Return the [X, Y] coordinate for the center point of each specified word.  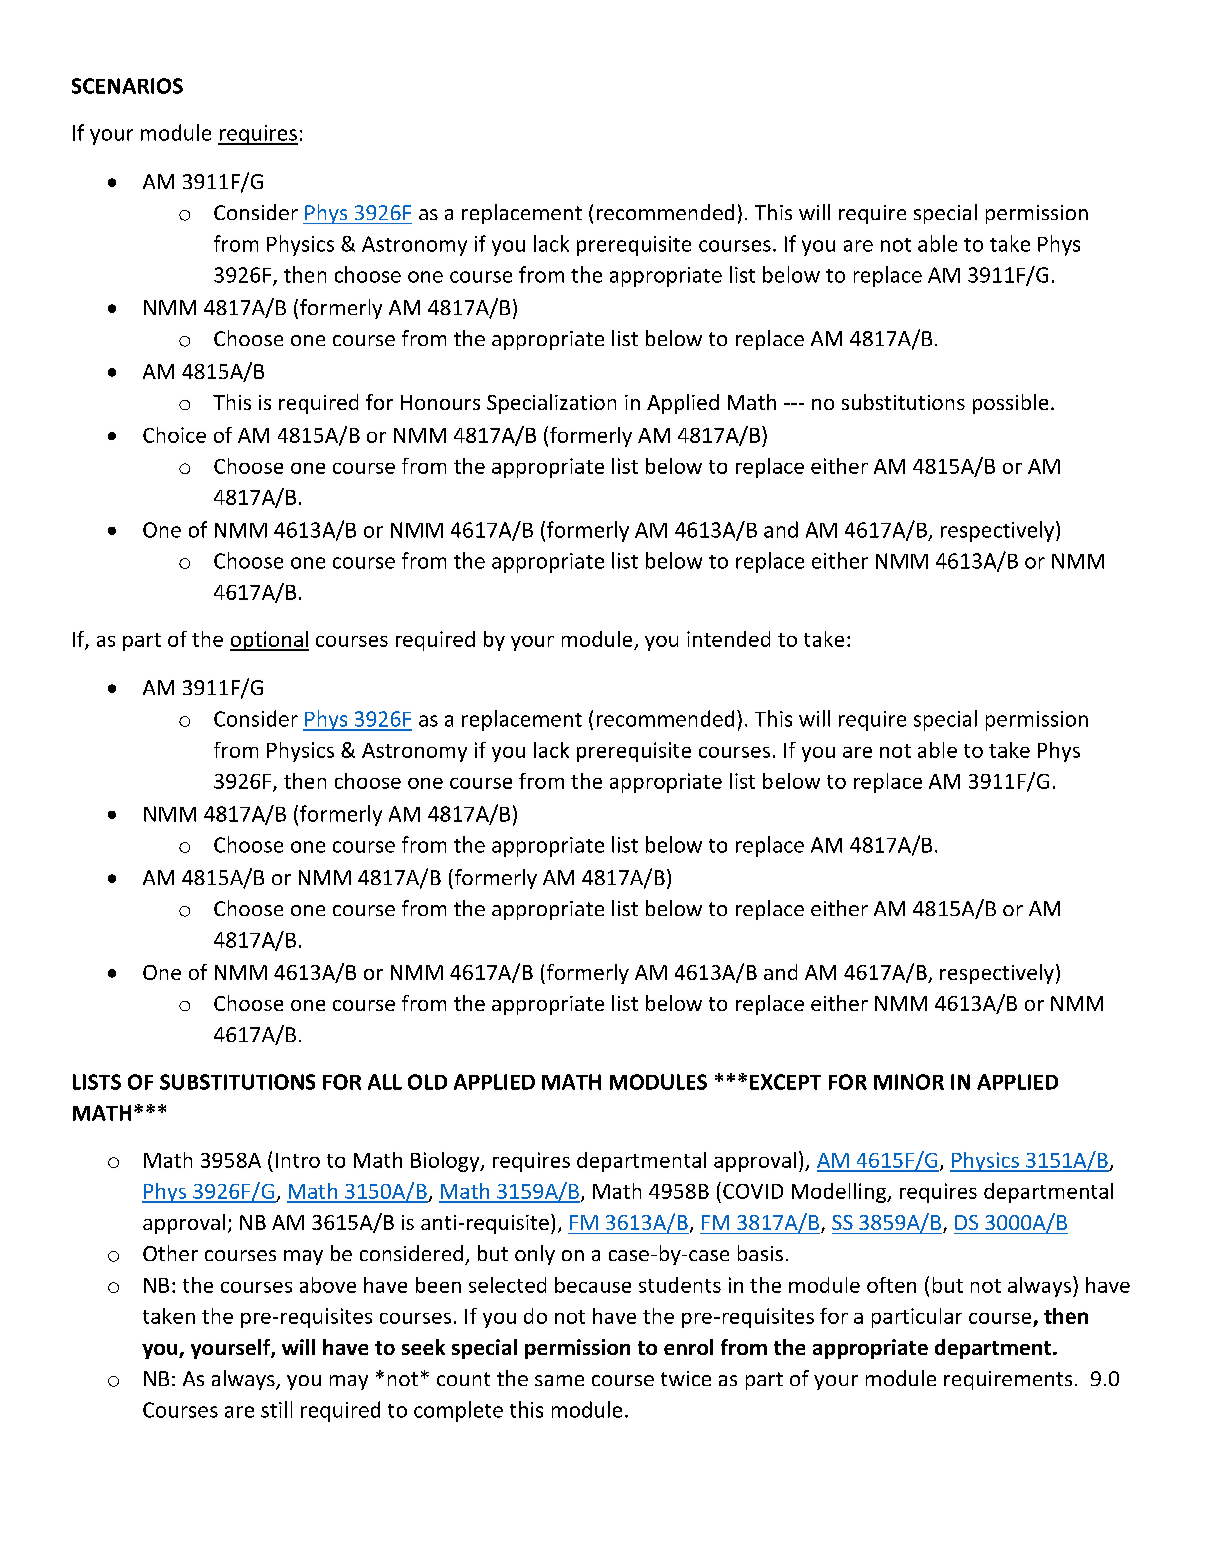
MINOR [909, 1082]
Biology [446, 1162]
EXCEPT [785, 1082]
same [559, 1380]
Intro [298, 1160]
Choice [174, 435]
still [276, 1409]
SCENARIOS [127, 86]
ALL [385, 1082]
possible [1010, 404]
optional [269, 641]
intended [728, 639]
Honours [440, 402]
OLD [427, 1082]
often [891, 1285]
